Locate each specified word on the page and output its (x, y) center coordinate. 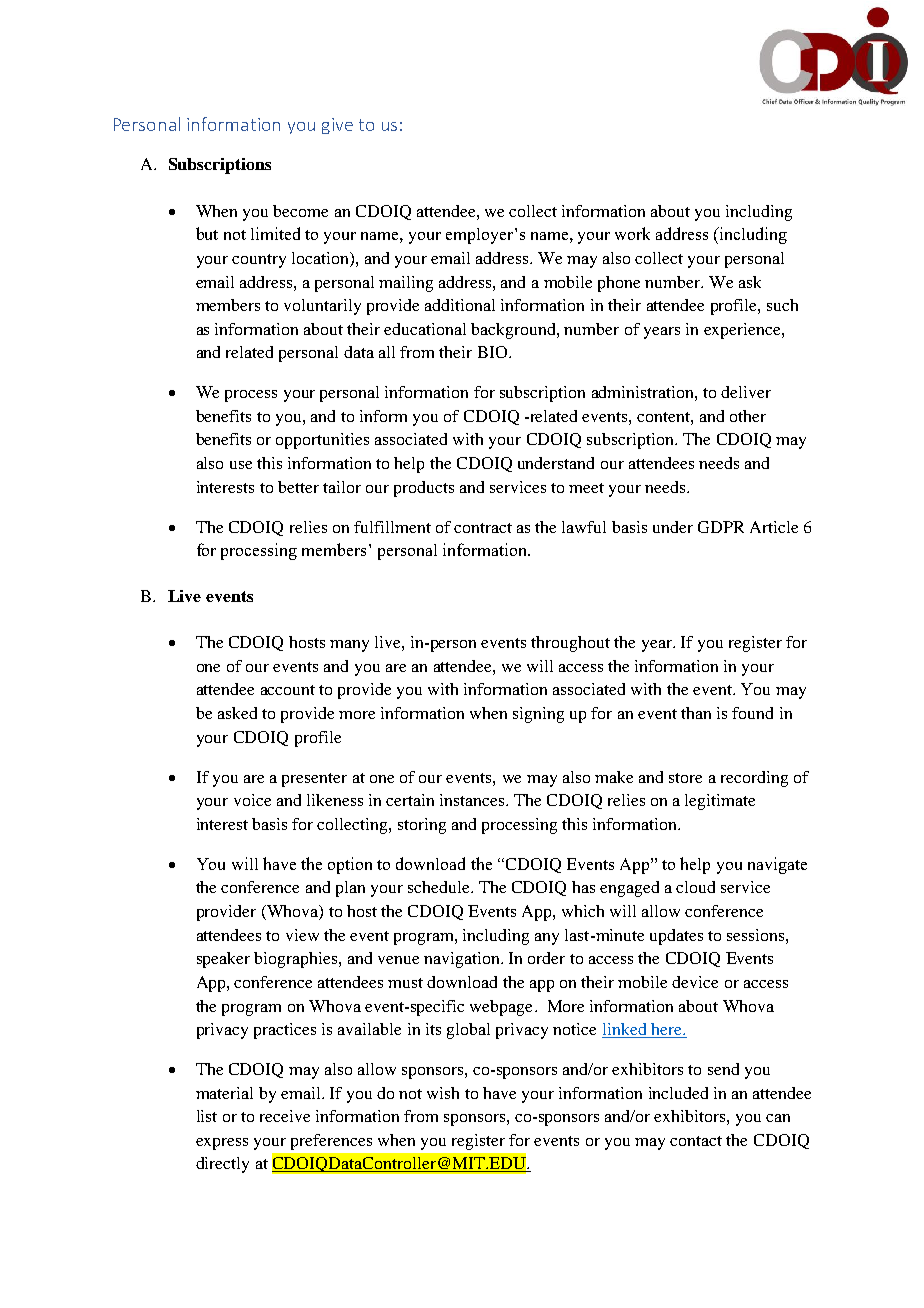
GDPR (721, 527)
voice (252, 800)
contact (696, 1141)
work (632, 233)
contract (483, 528)
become (300, 211)
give (337, 126)
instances (473, 800)
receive (285, 1116)
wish (443, 1093)
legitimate (720, 802)
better (298, 487)
